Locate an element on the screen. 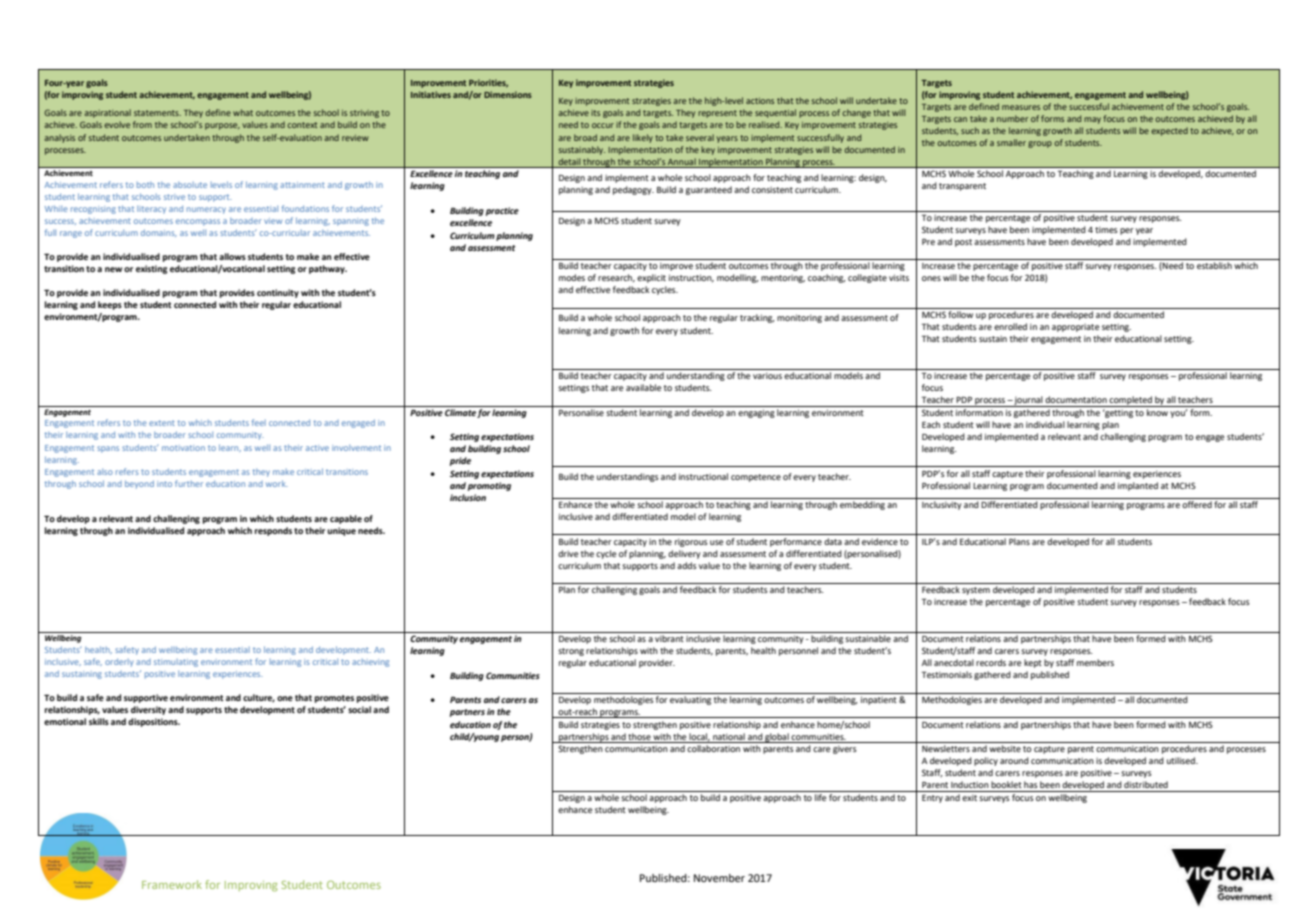 This screenshot has width=1308, height=924. may is located at coordinates (1092, 120).
